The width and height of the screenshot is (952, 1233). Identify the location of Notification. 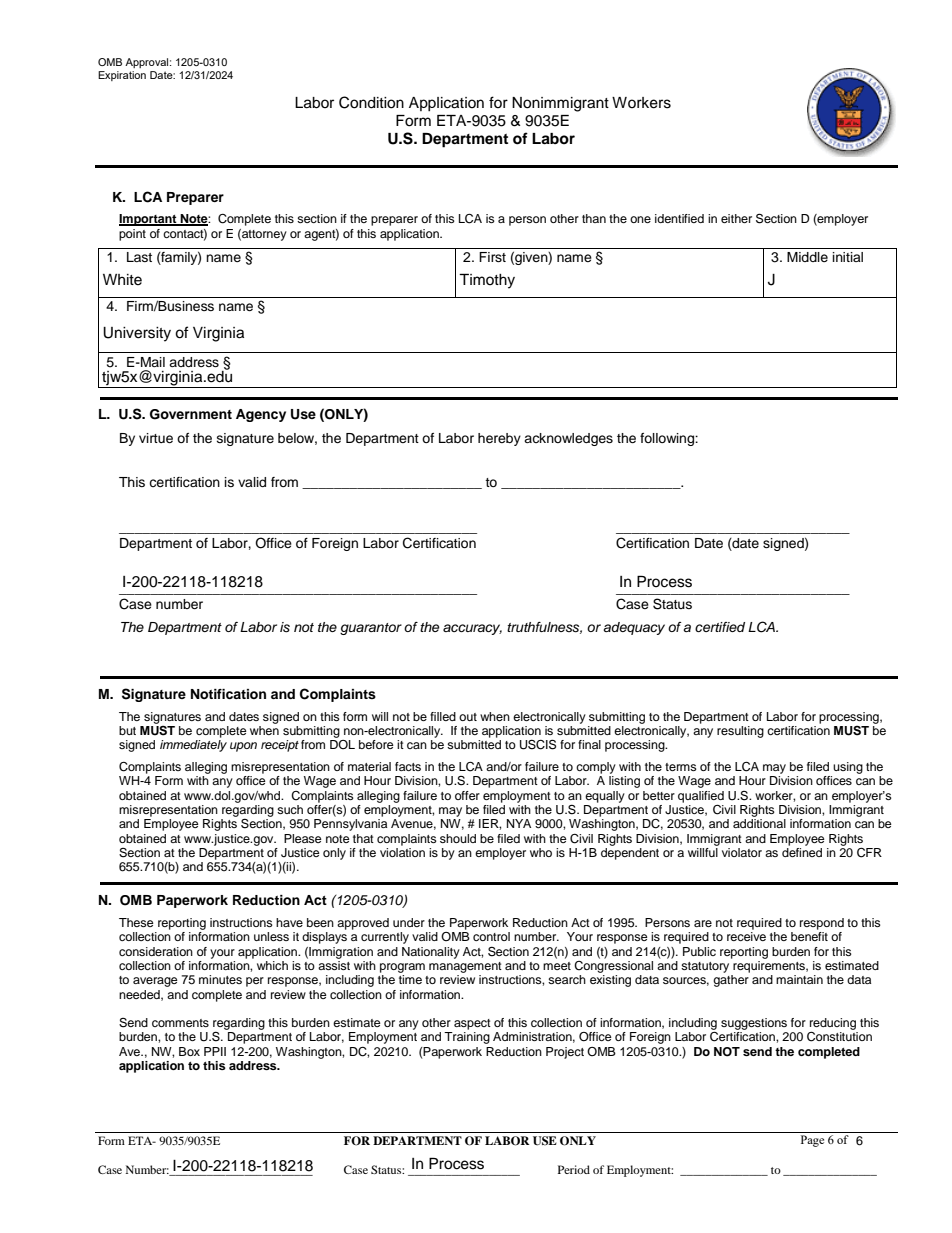
(228, 694).
